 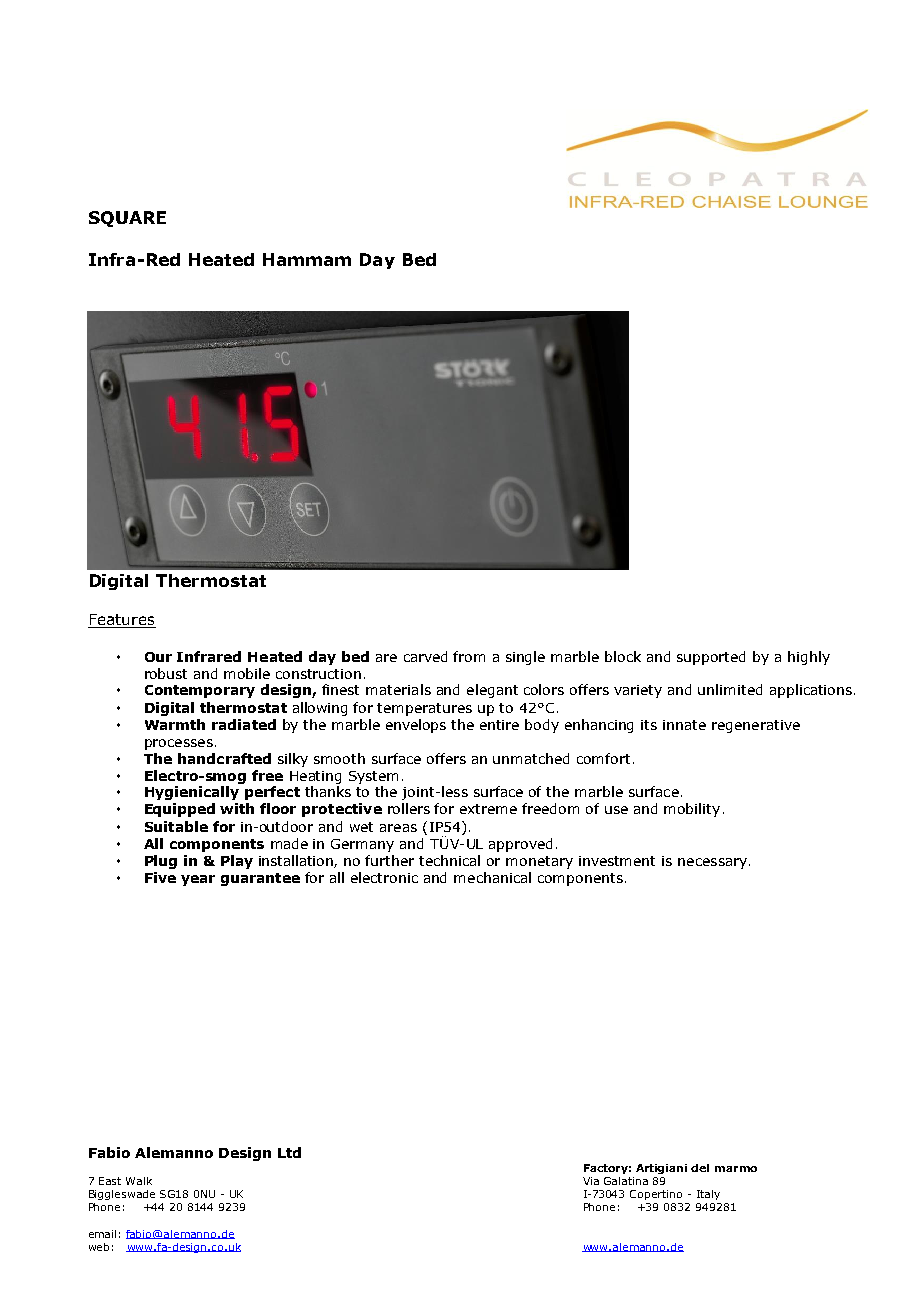 I want to click on Walk, so click(x=139, y=1181).
